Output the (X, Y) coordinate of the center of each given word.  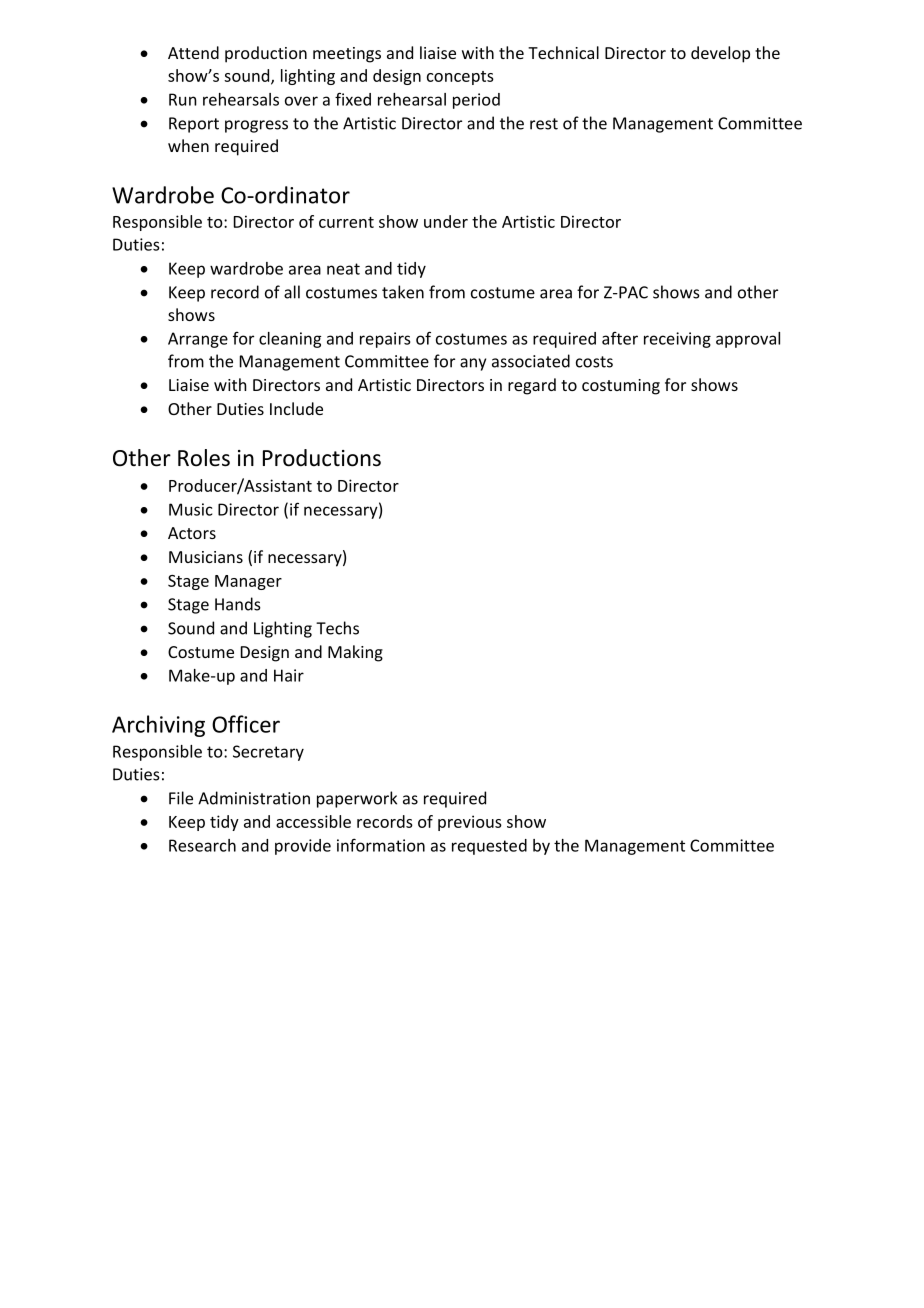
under (446, 221)
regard (532, 386)
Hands (238, 604)
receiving (677, 340)
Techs (337, 628)
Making (355, 653)
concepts (460, 78)
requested (489, 847)
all (292, 292)
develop (720, 54)
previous (470, 823)
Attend (193, 52)
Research (202, 845)
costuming (621, 387)
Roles (204, 458)
